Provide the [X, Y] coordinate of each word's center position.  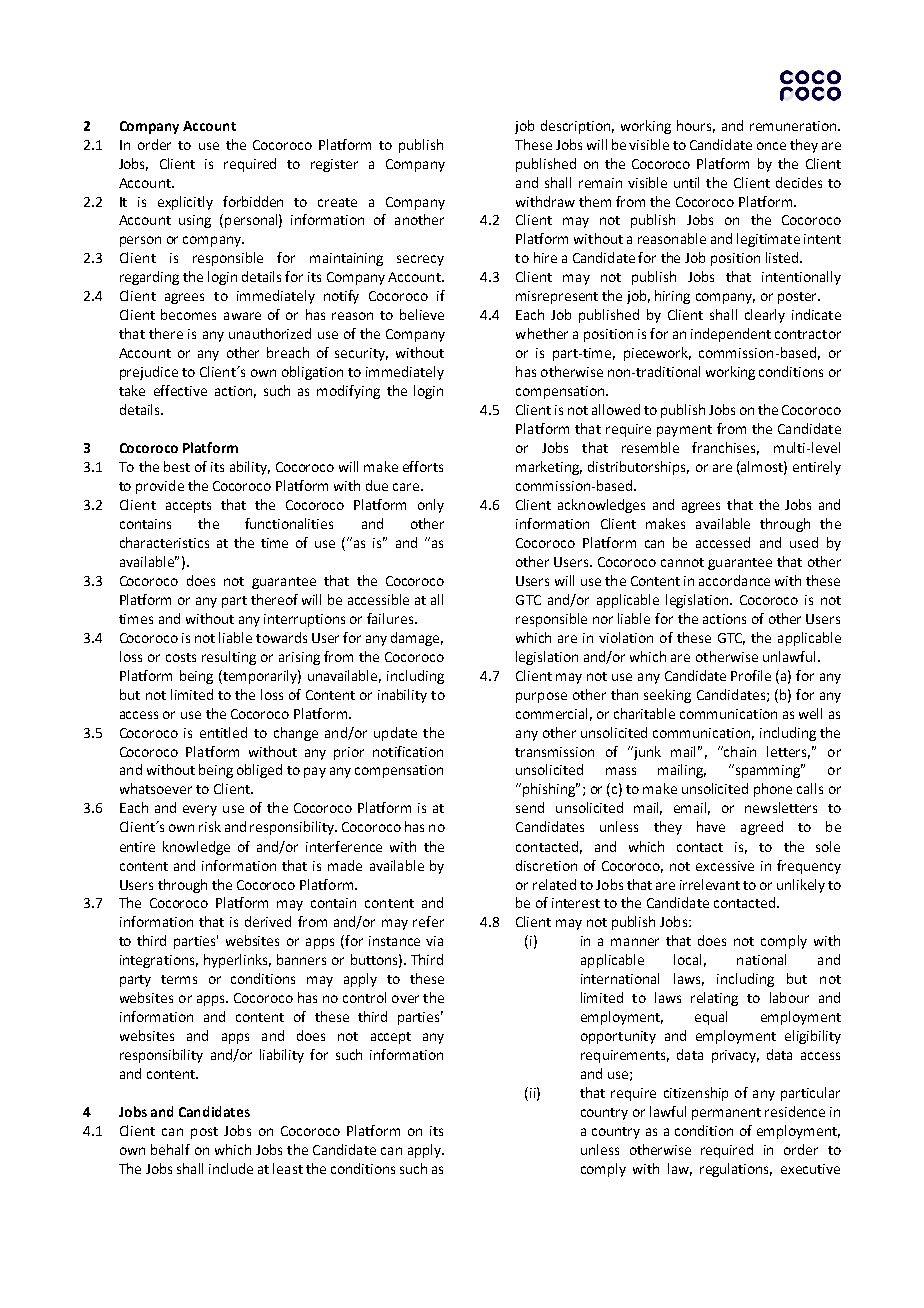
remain [600, 183]
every [200, 810]
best [177, 466]
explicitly [185, 203]
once [771, 146]
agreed [762, 828]
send [530, 807]
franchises [725, 448]
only [431, 506]
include [231, 1168]
